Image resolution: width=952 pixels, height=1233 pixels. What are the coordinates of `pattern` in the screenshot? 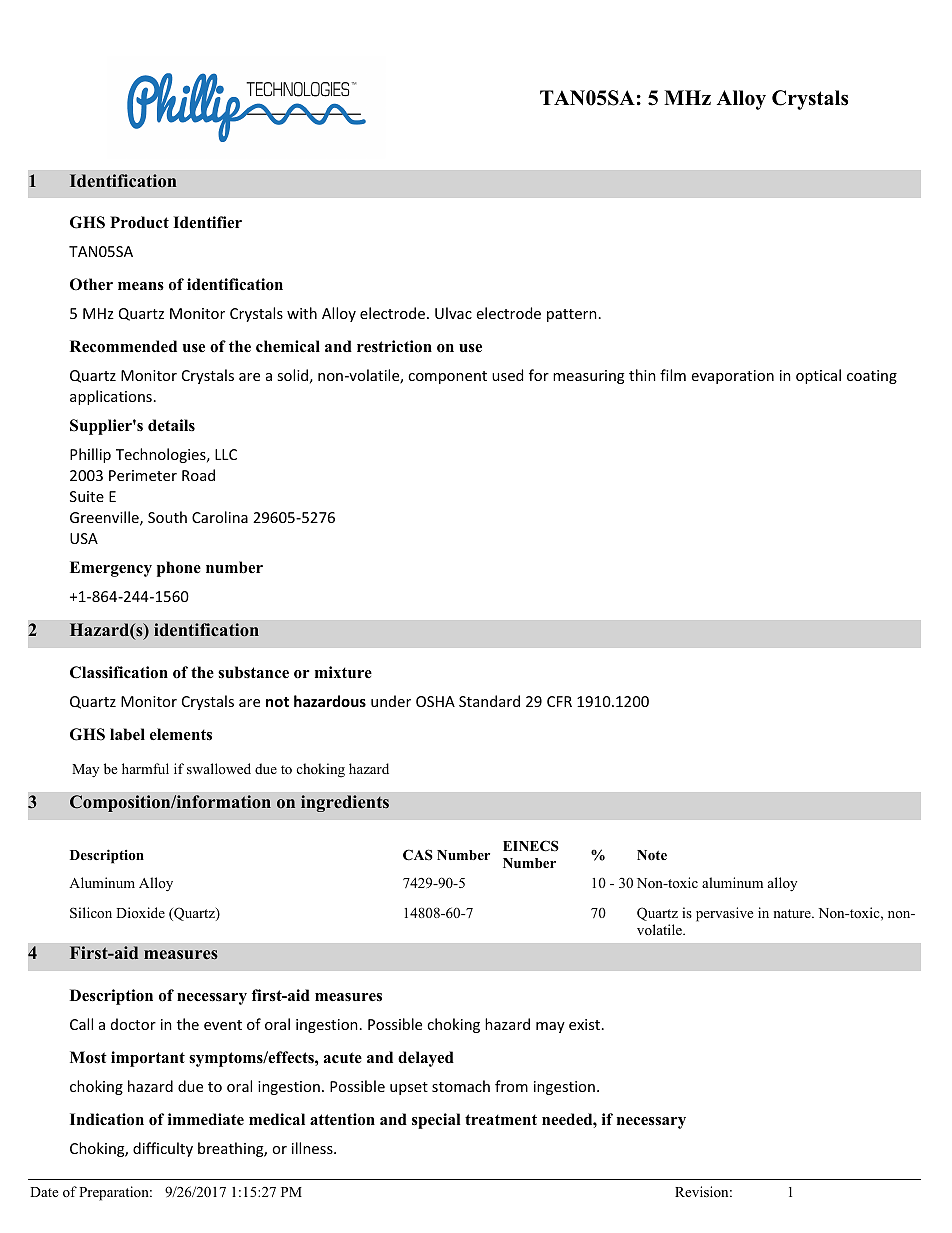 It's located at (572, 315).
